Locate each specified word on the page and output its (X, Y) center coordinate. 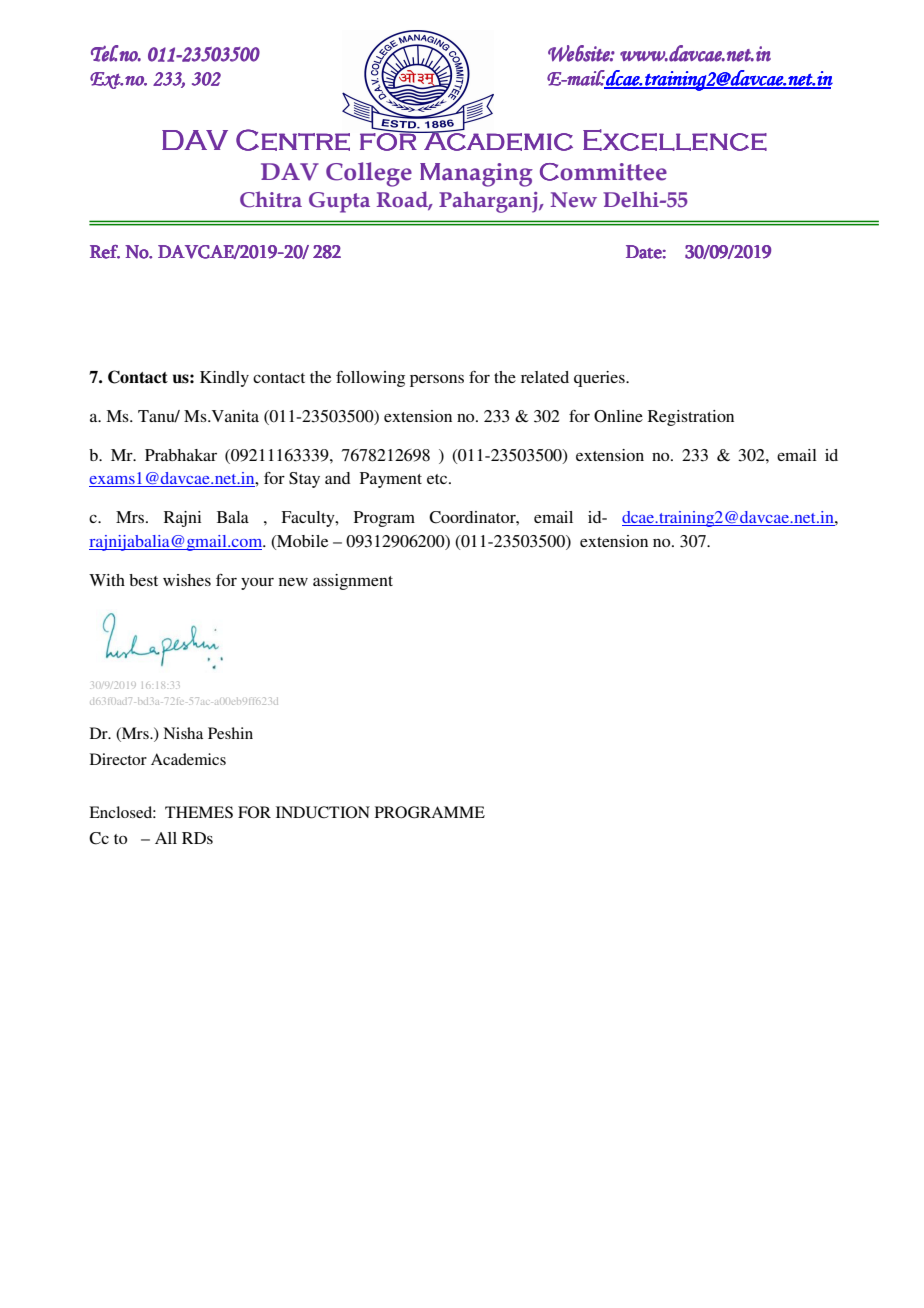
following (370, 379)
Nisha (183, 733)
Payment (391, 480)
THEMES (199, 812)
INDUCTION (323, 812)
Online (618, 416)
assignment (353, 582)
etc (438, 479)
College (369, 174)
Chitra (271, 199)
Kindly (224, 379)
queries (600, 379)
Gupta (339, 202)
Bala (233, 517)
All (166, 838)
